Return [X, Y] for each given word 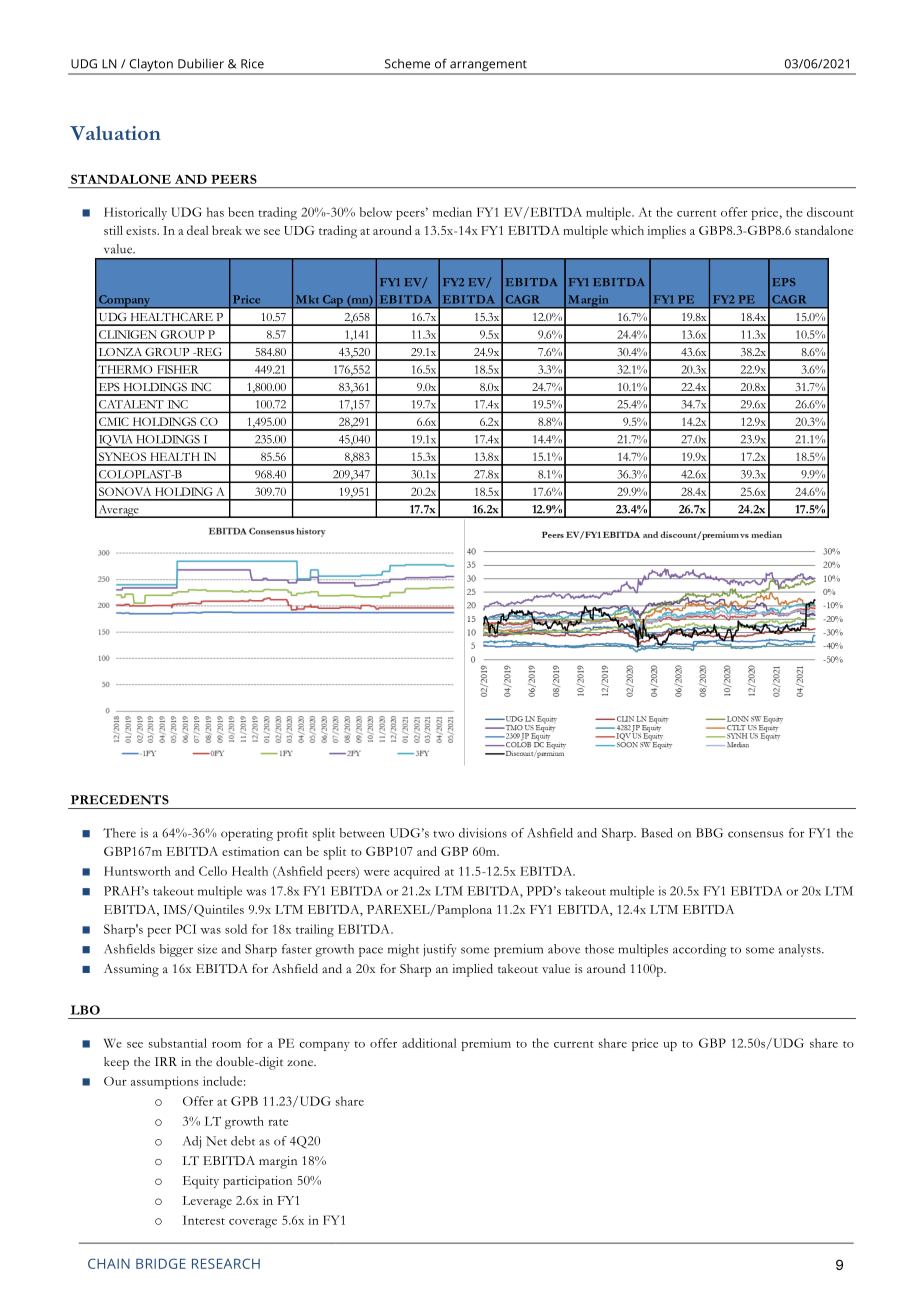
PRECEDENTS [120, 800]
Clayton [151, 66]
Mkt [307, 299]
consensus [755, 834]
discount [830, 212]
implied [472, 970]
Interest [204, 1220]
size [207, 949]
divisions [483, 833]
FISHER [177, 369]
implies [666, 232]
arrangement [488, 67]
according [700, 950]
